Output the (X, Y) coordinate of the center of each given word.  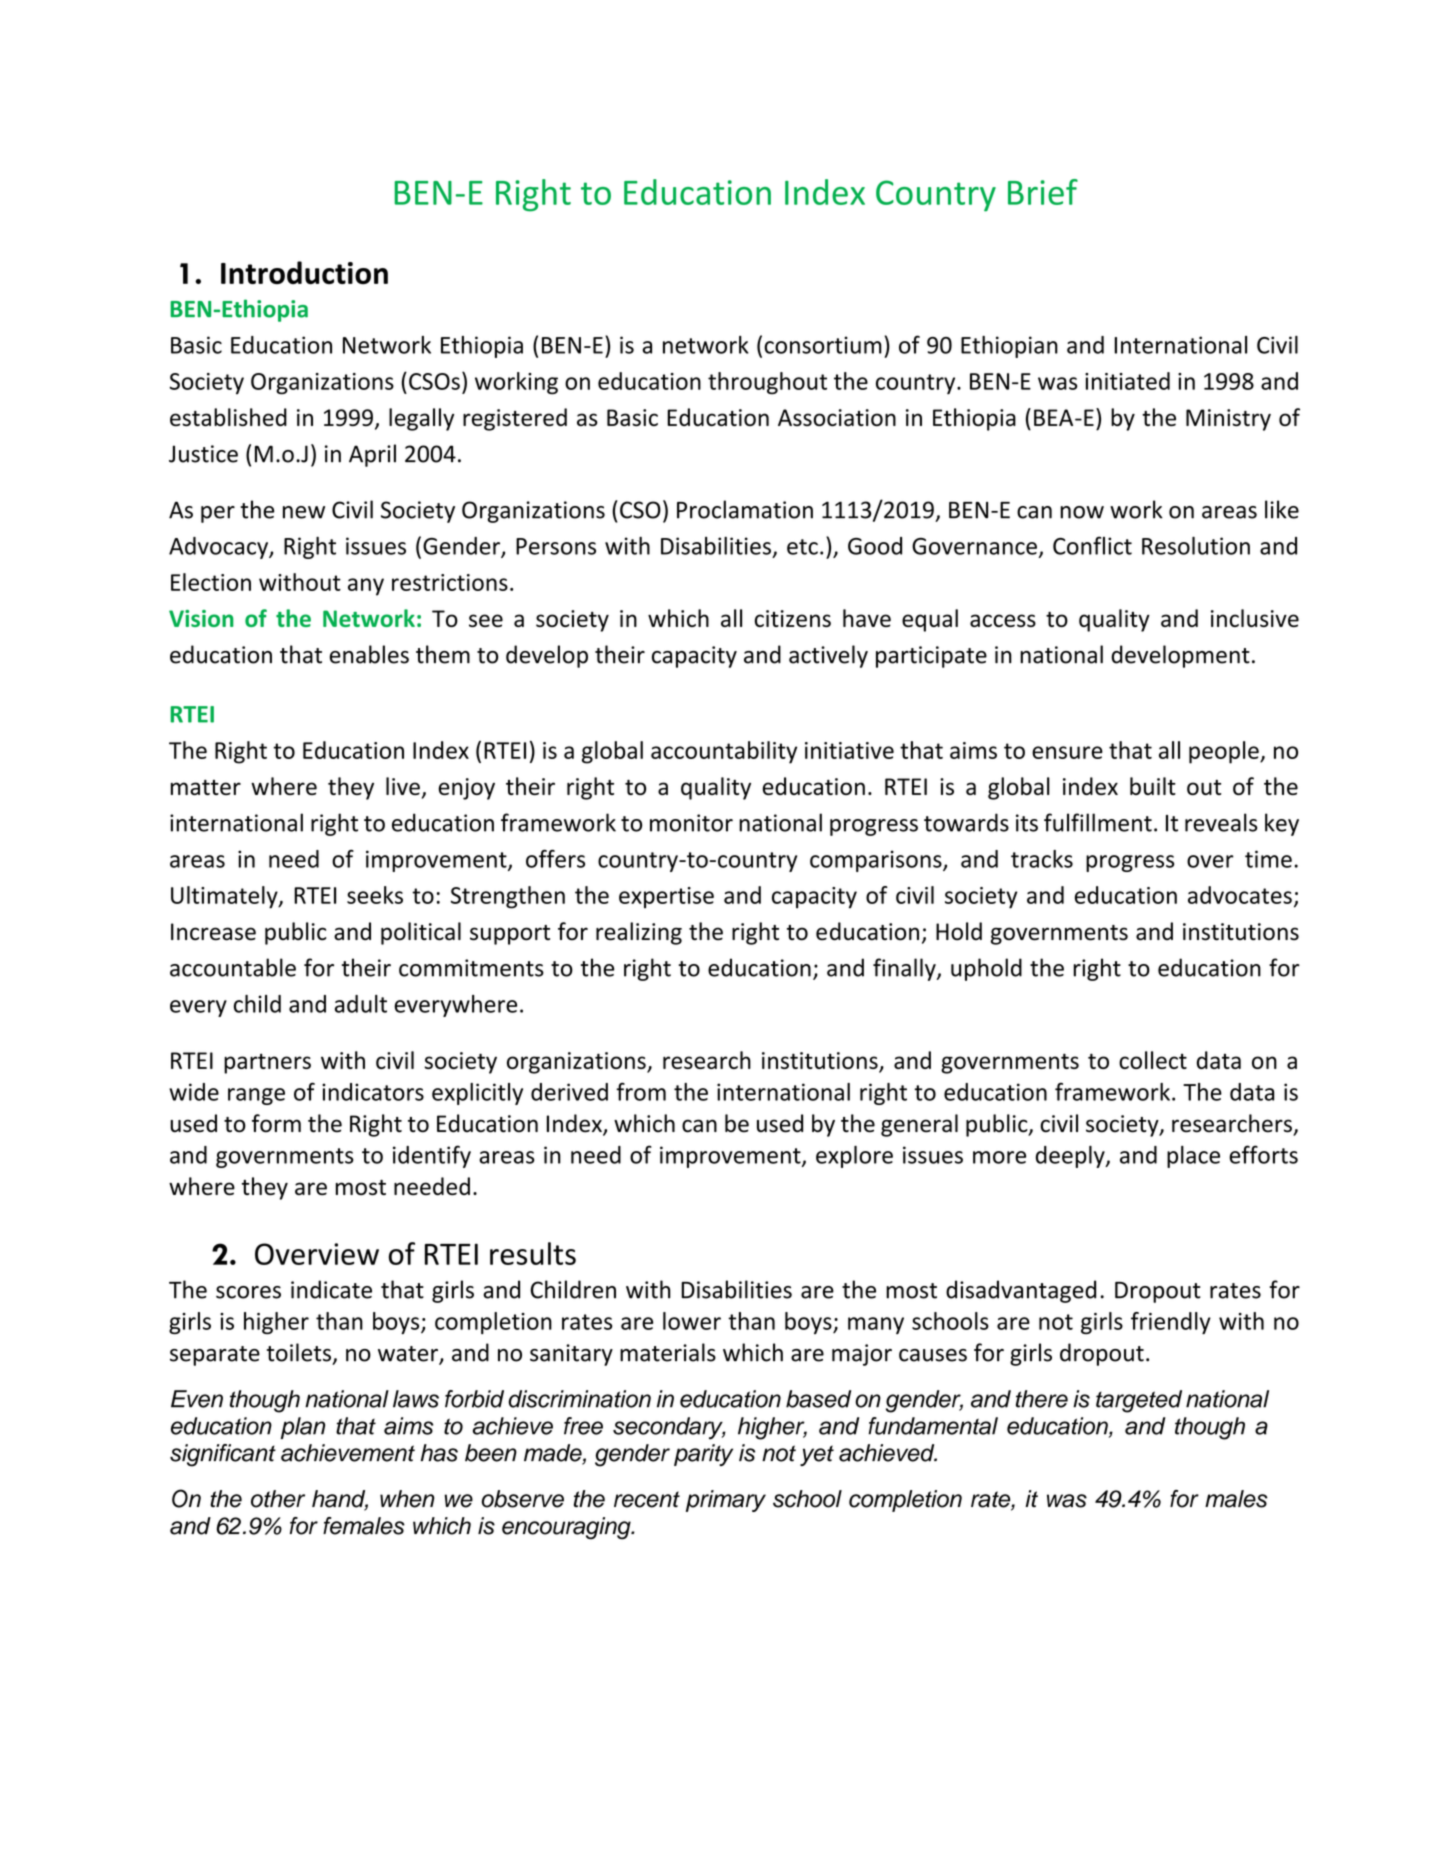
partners (267, 1063)
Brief (1043, 192)
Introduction (304, 272)
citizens (793, 618)
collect (1153, 1060)
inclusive (1255, 618)
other (278, 1499)
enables (369, 654)
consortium (823, 345)
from (641, 1091)
